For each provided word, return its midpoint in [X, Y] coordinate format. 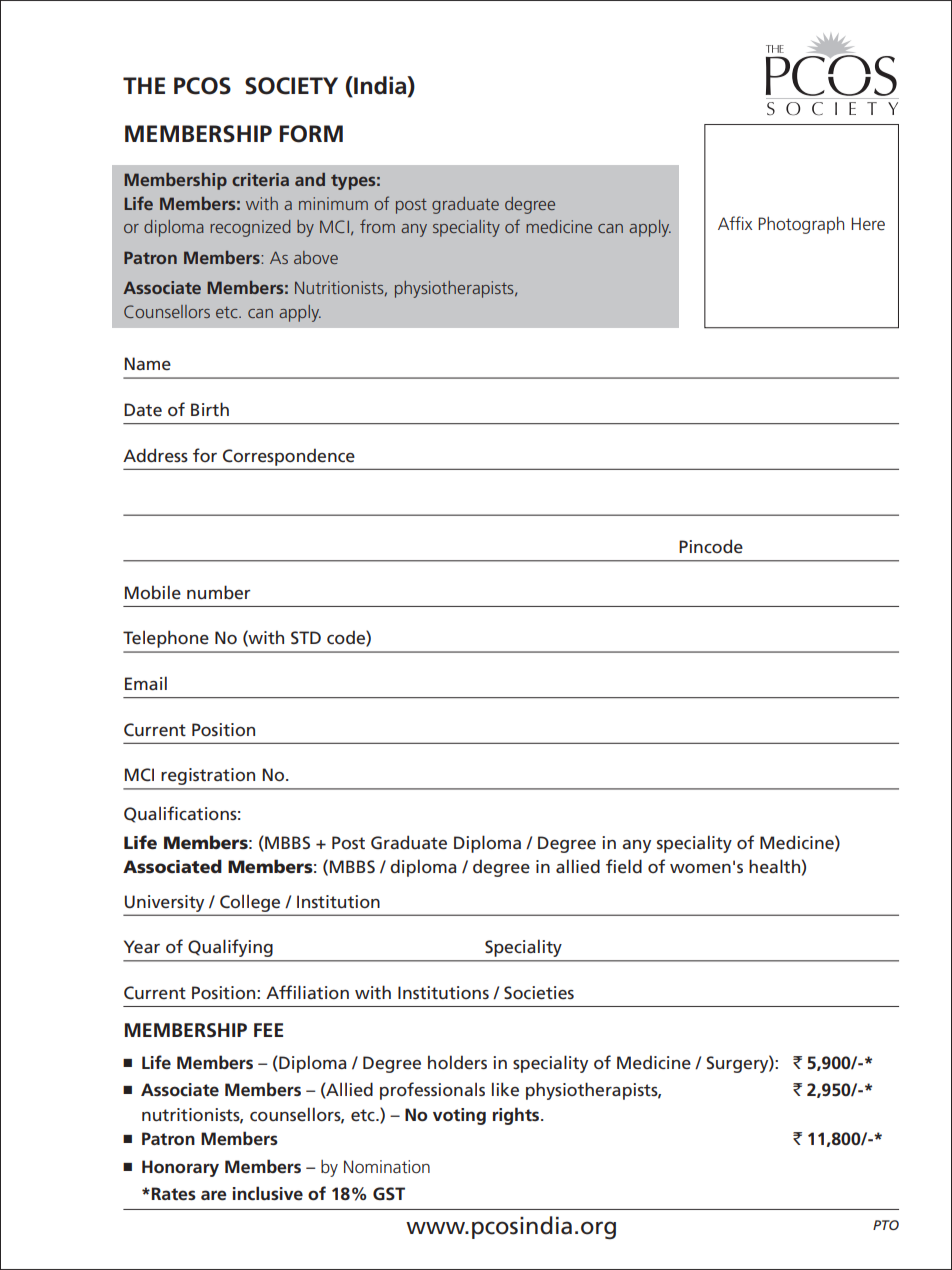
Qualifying [230, 948]
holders [457, 1062]
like [505, 1089]
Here [868, 224]
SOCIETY [291, 86]
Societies [539, 993]
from [377, 226]
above [316, 257]
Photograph [801, 225]
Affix [735, 223]
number [218, 592]
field [624, 866]
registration [208, 776]
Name [147, 363]
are [214, 1195]
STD [306, 637]
